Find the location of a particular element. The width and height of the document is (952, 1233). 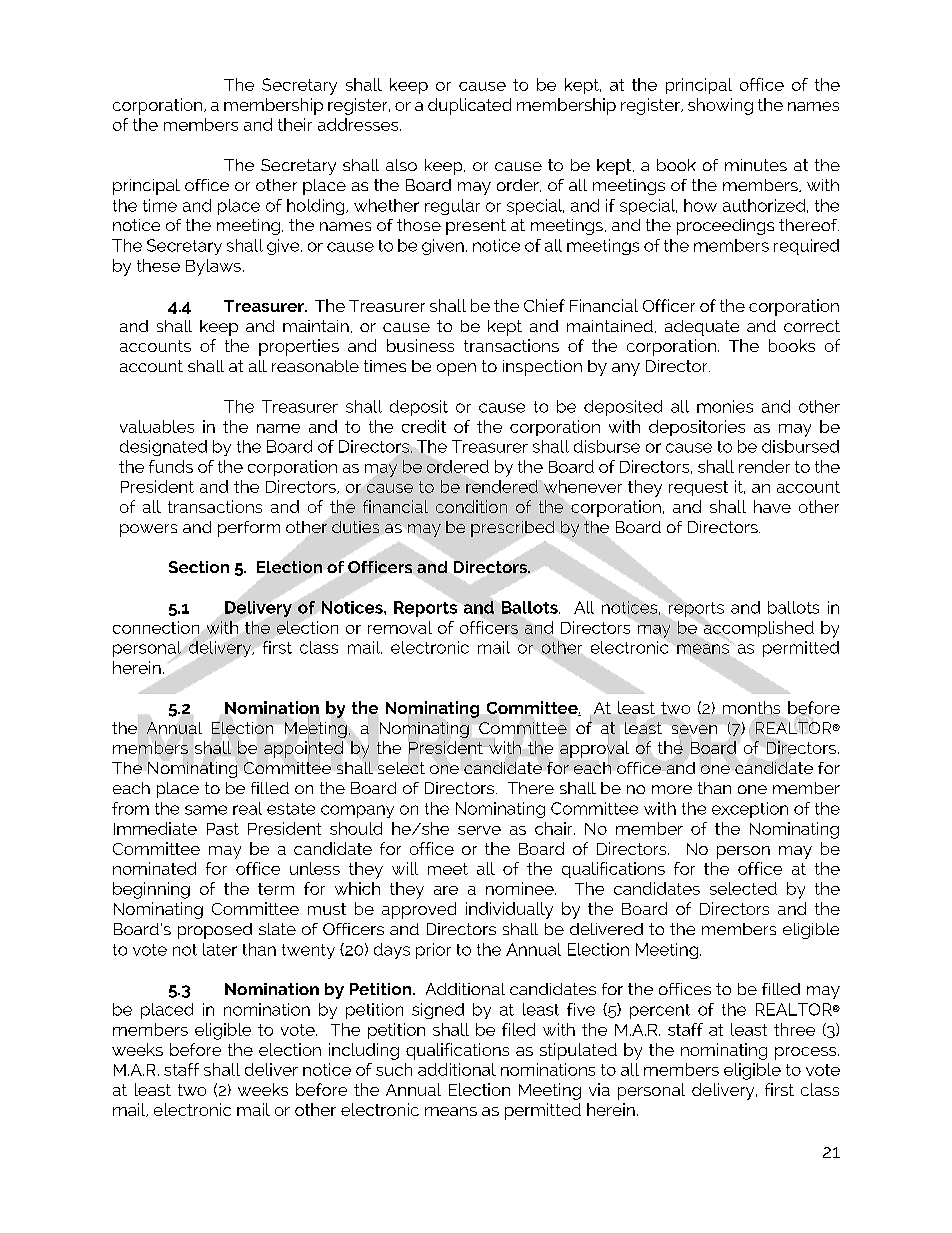

duplicated is located at coordinates (469, 106).
